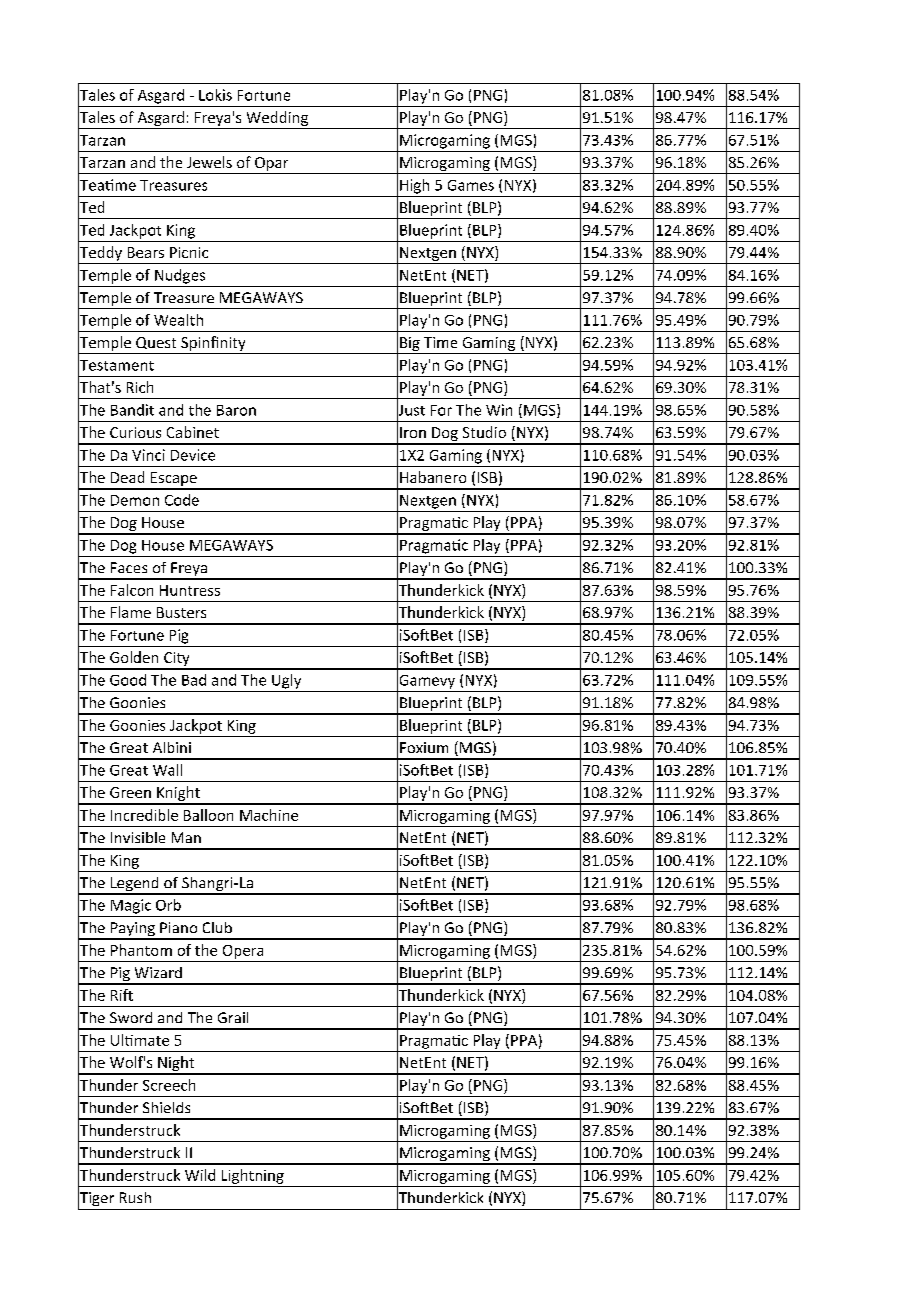 Image resolution: width=924 pixels, height=1308 pixels. Describe the element at coordinates (471, 185) in the document. I see `Games` at that location.
